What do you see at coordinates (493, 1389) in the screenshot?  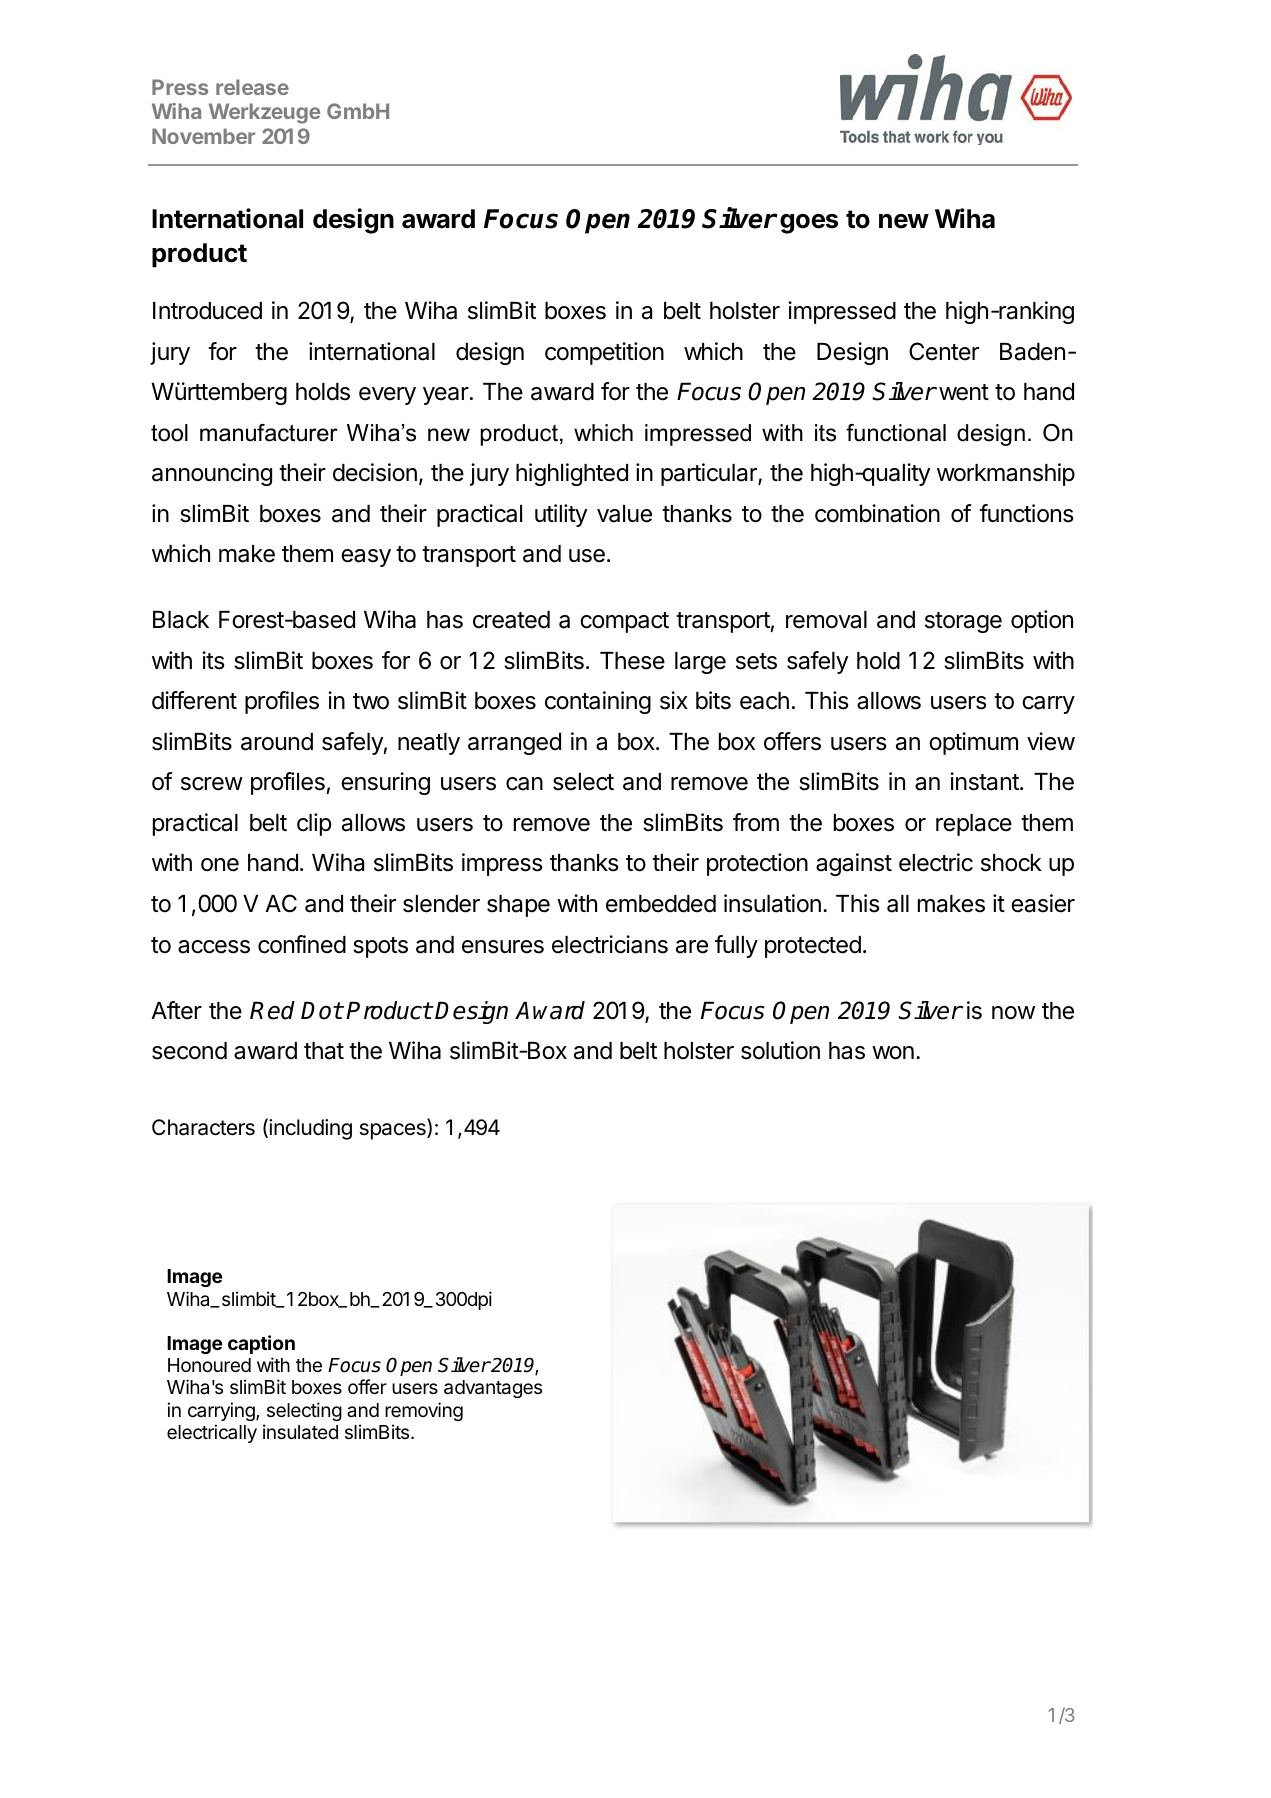 I see `advantages` at bounding box center [493, 1389].
